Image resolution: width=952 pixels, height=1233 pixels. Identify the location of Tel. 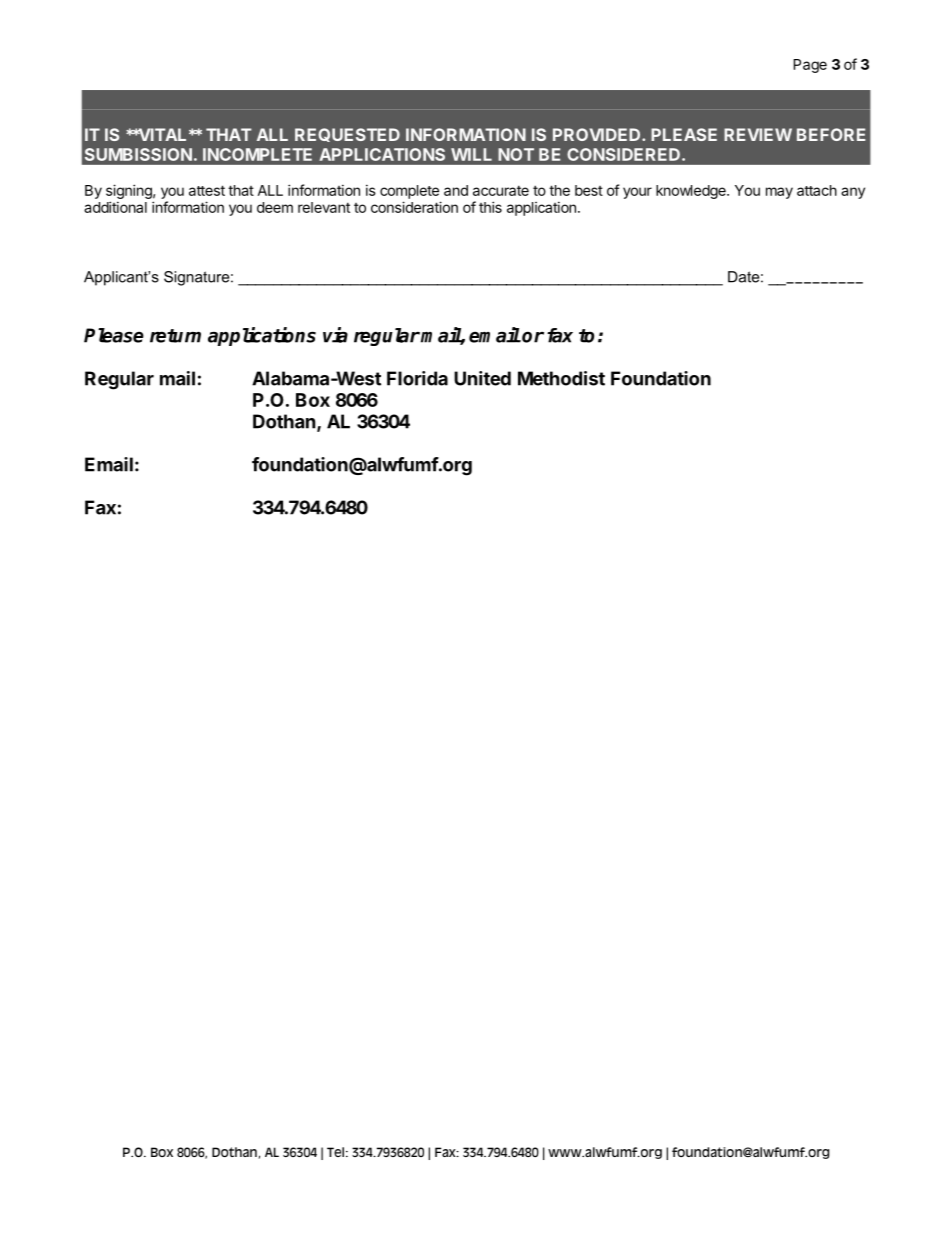
(335, 1152).
